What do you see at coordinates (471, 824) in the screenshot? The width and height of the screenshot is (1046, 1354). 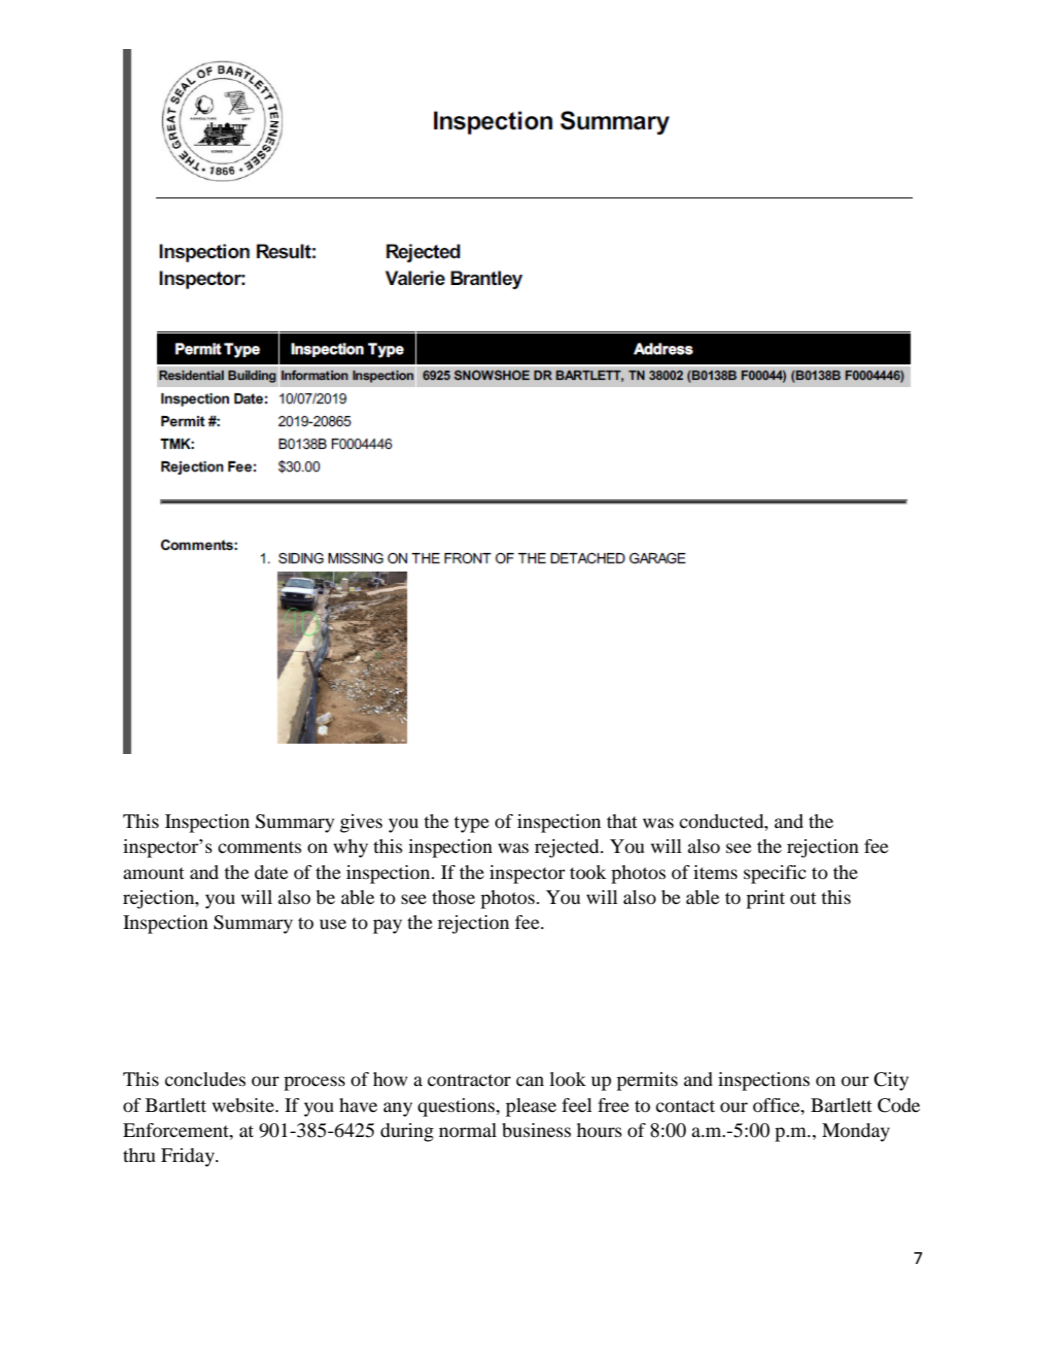 I see `type` at bounding box center [471, 824].
